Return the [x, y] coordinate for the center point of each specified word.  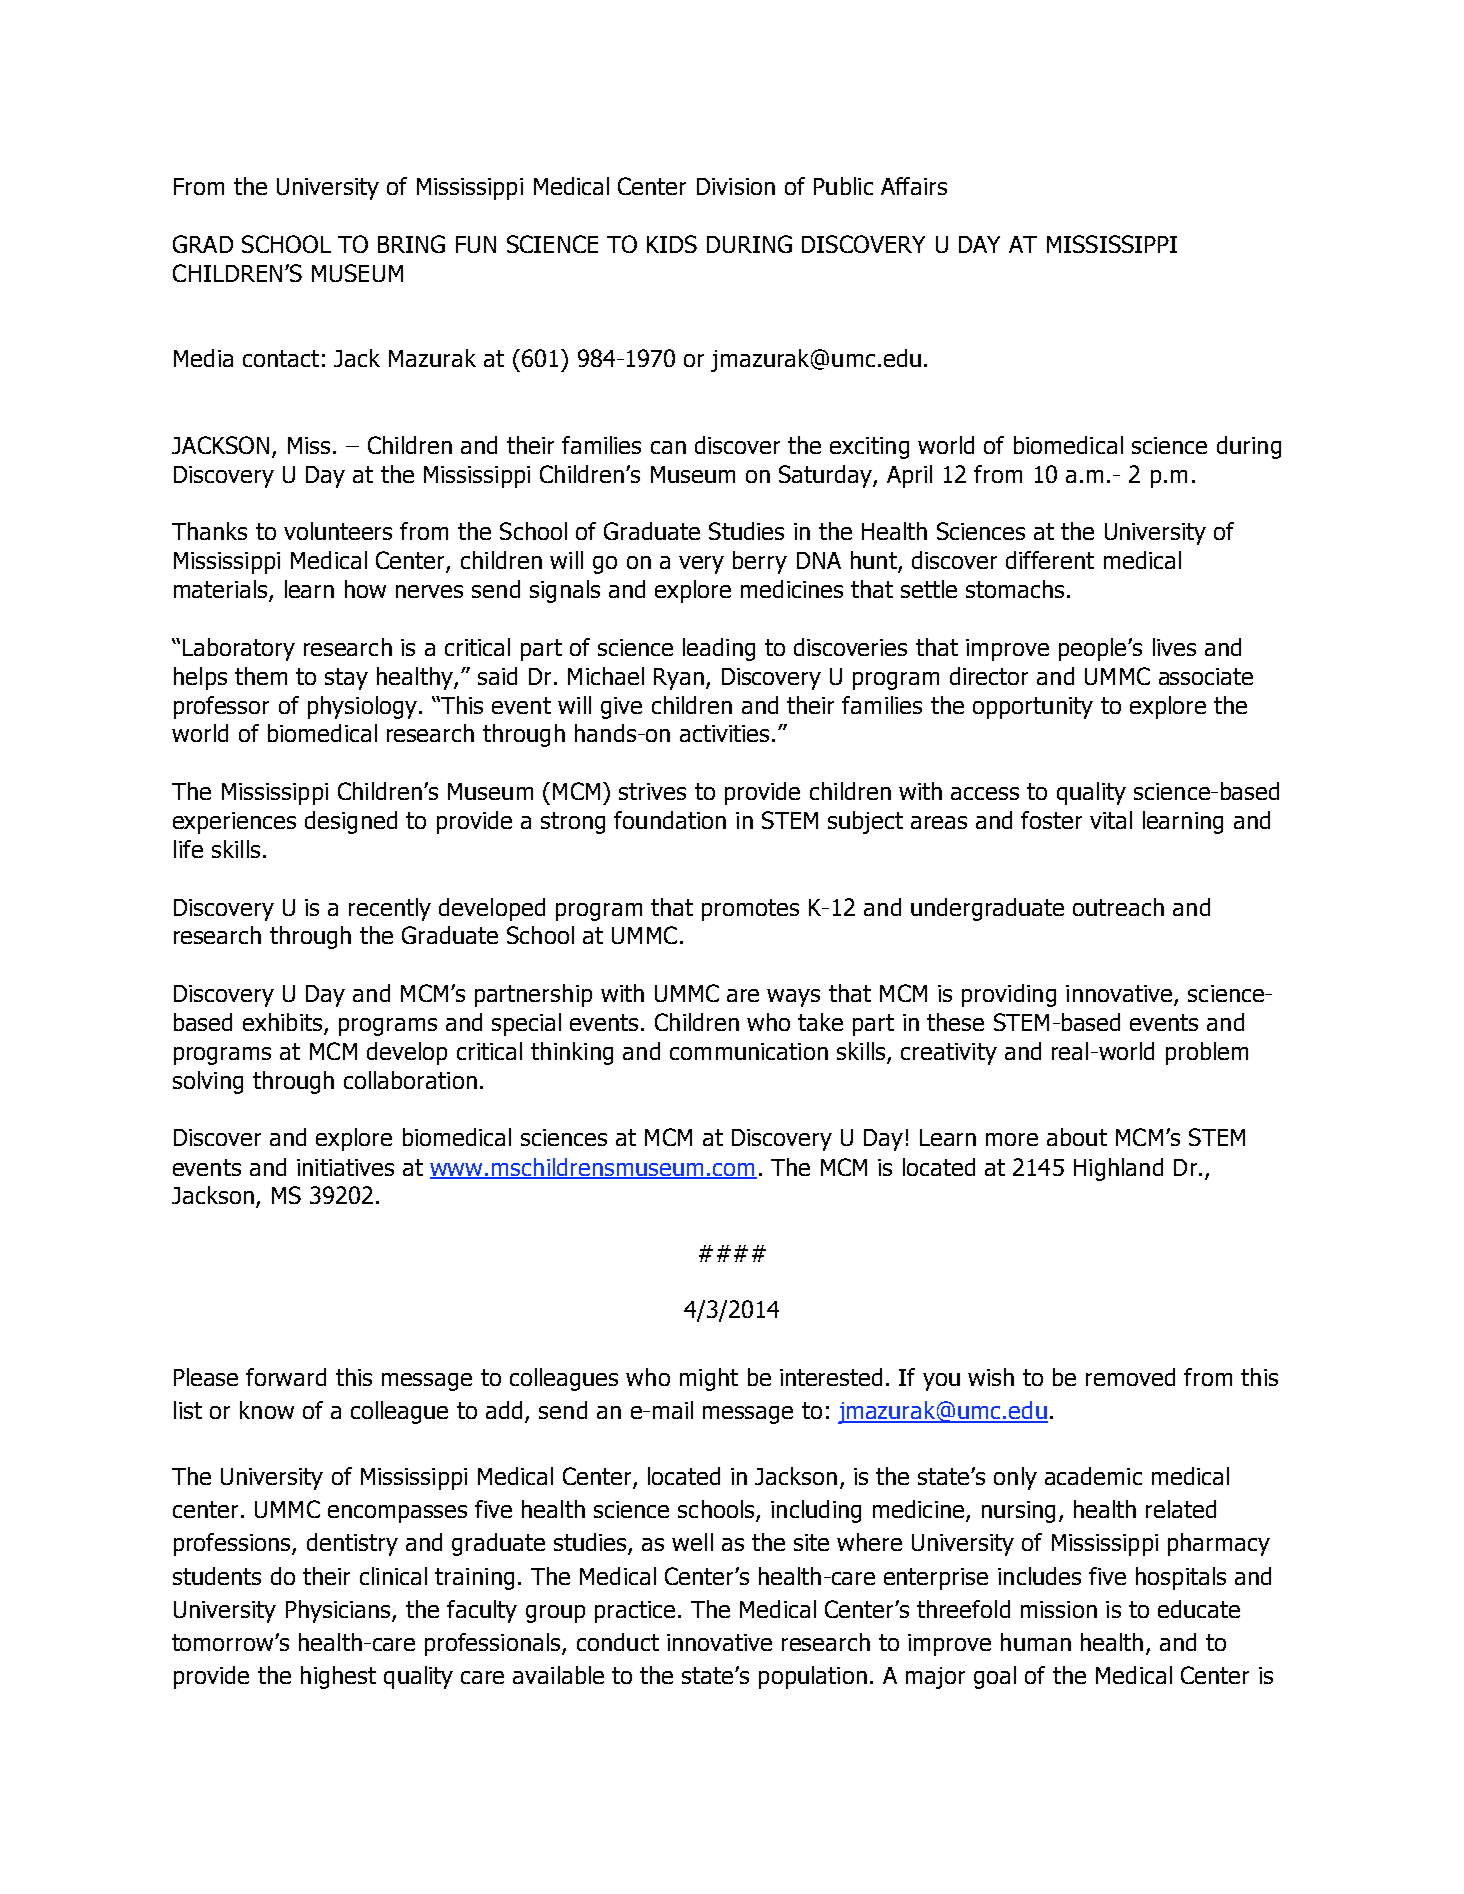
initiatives [345, 1167]
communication [749, 1051]
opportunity [1033, 708]
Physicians [339, 1611]
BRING [411, 244]
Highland [1118, 1169]
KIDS [672, 244]
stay [346, 679]
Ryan [679, 679]
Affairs [914, 186]
